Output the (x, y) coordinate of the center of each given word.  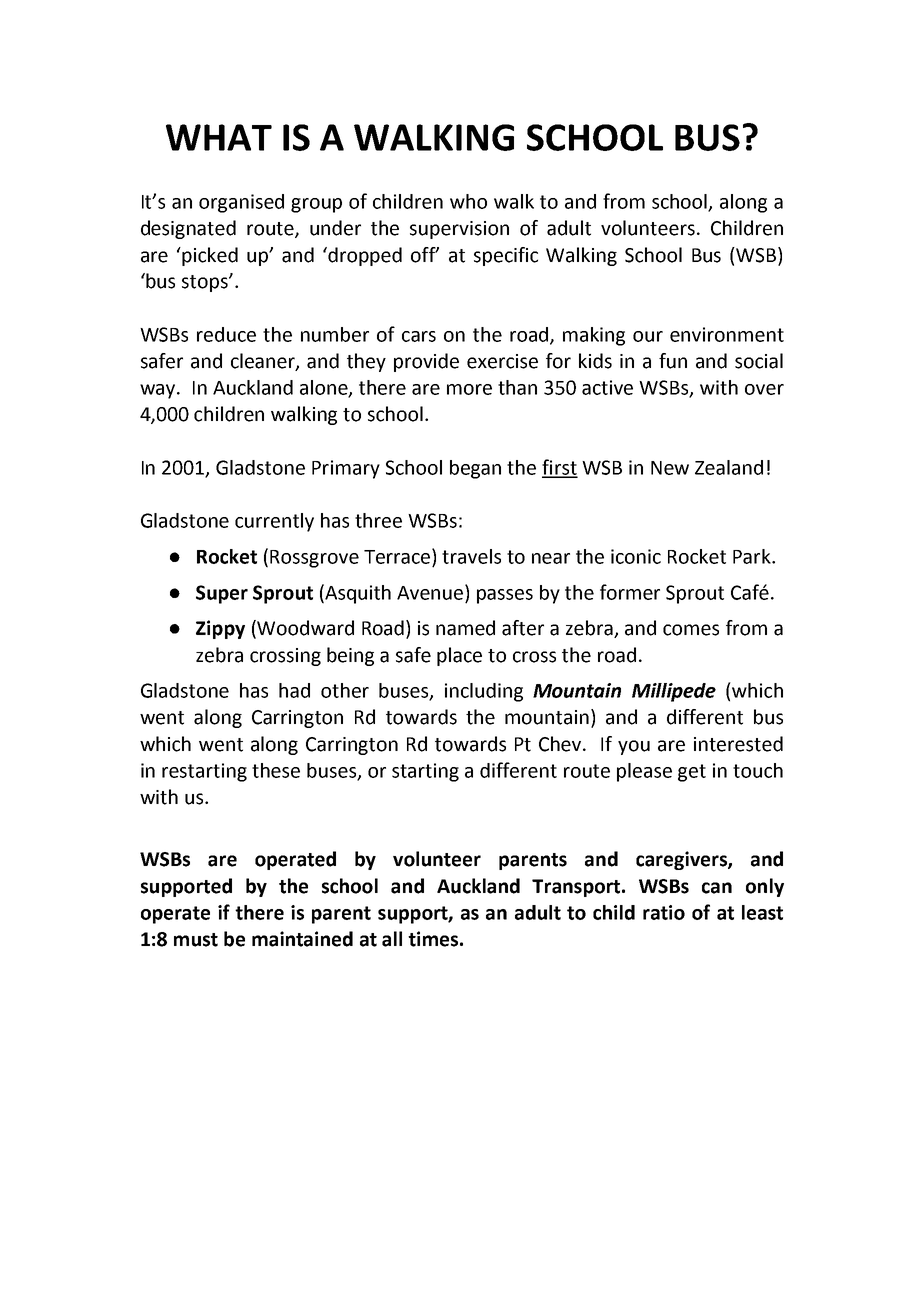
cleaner (264, 362)
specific (506, 256)
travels (471, 556)
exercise (502, 361)
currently (274, 522)
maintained (302, 939)
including (484, 692)
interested (738, 744)
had (294, 690)
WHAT (219, 137)
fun (673, 361)
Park (753, 556)
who (468, 201)
